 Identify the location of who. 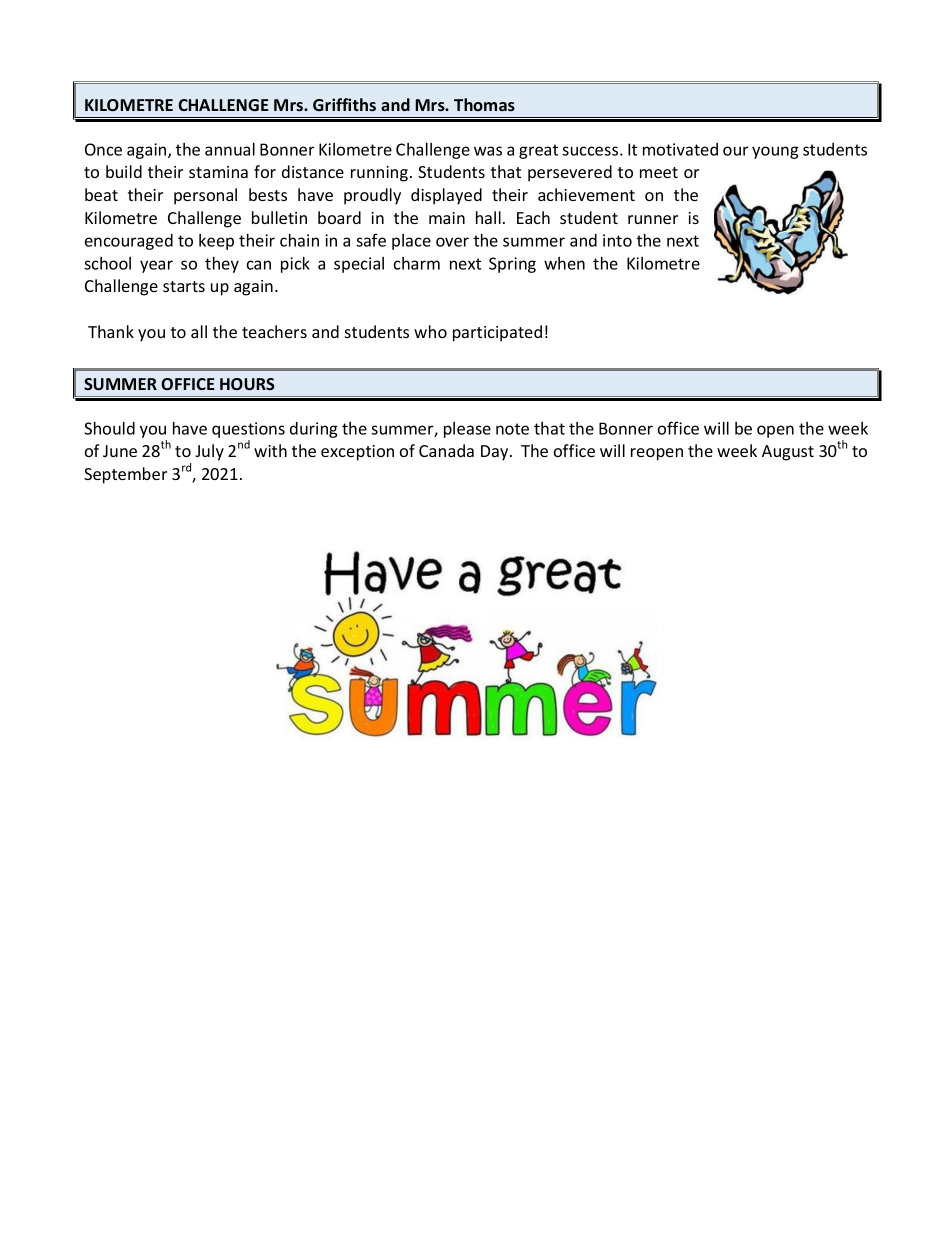
(430, 331).
